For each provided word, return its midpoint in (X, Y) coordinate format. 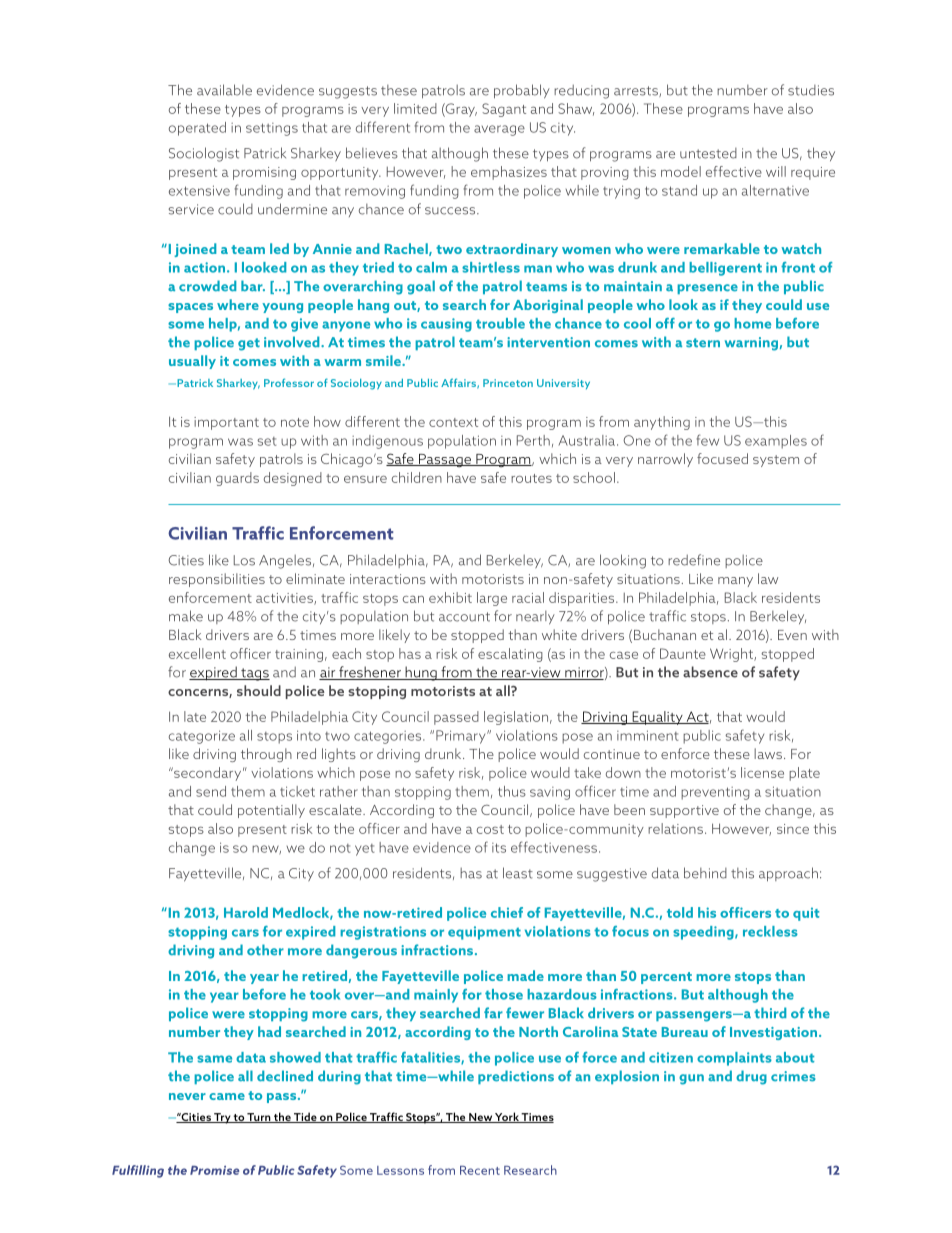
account (464, 617)
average (499, 130)
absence (710, 672)
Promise (214, 1170)
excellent (197, 653)
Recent (480, 1170)
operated (197, 129)
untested (708, 153)
